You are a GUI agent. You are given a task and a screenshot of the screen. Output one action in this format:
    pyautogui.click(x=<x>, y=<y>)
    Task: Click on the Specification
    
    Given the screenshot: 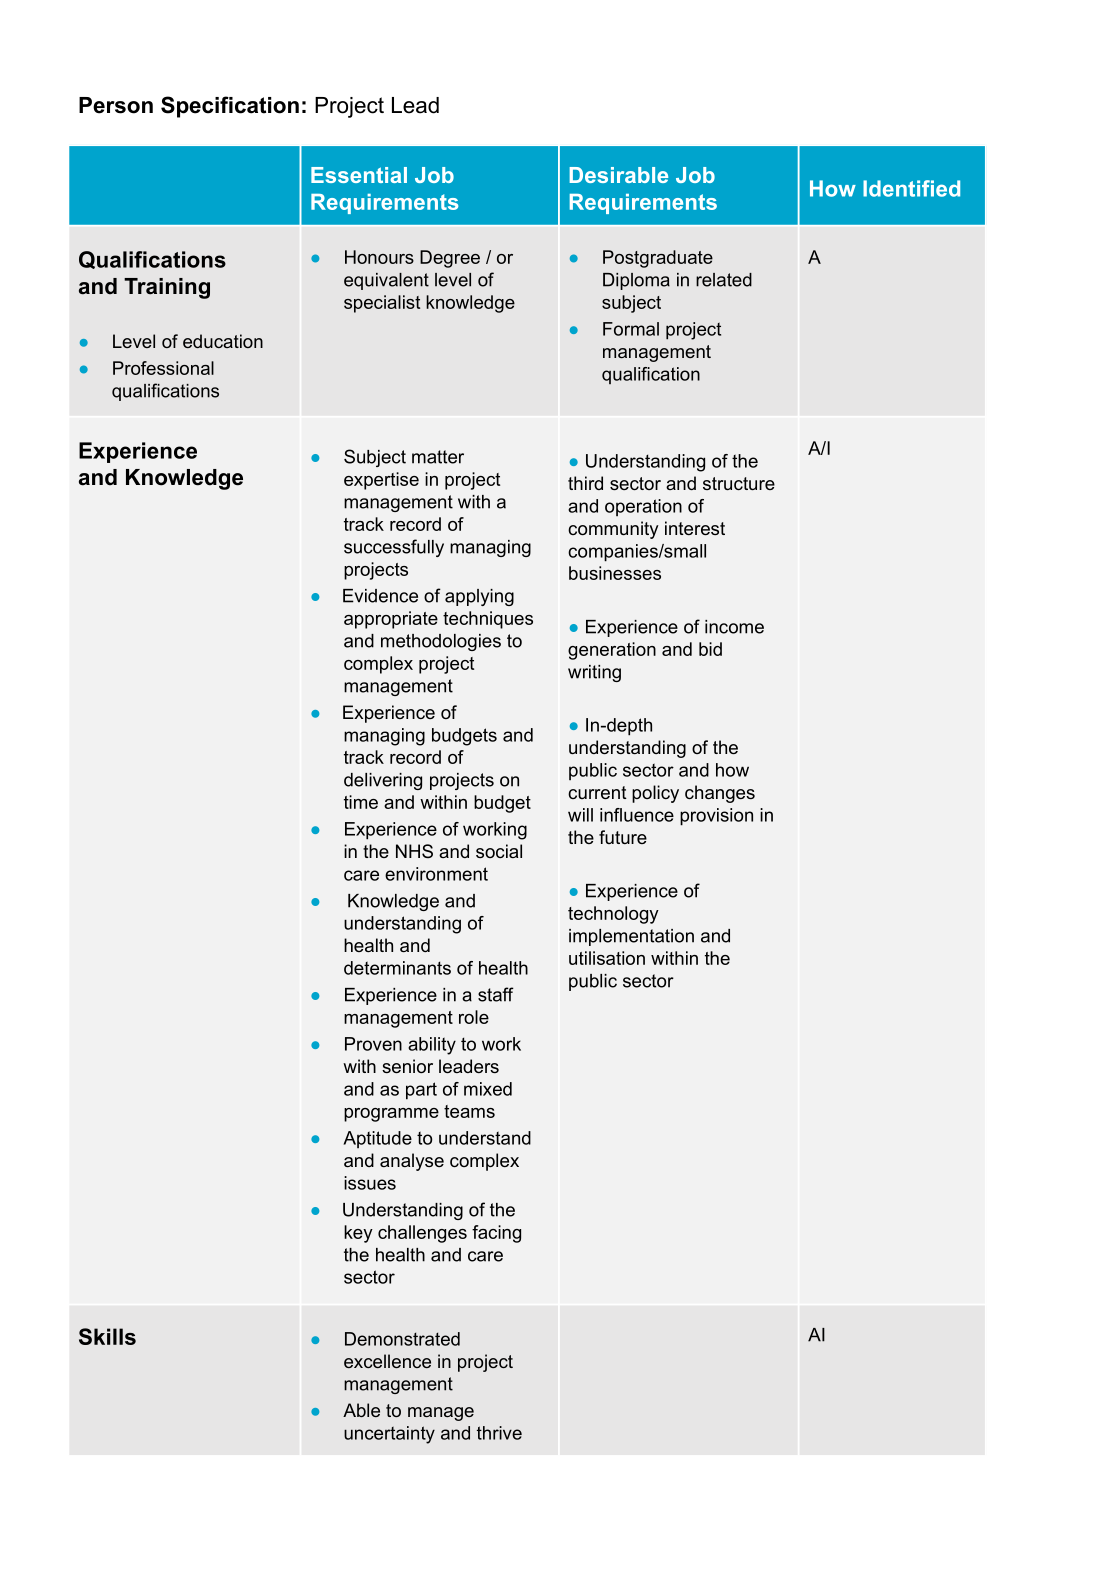 What is the action you would take?
    pyautogui.click(x=230, y=107)
